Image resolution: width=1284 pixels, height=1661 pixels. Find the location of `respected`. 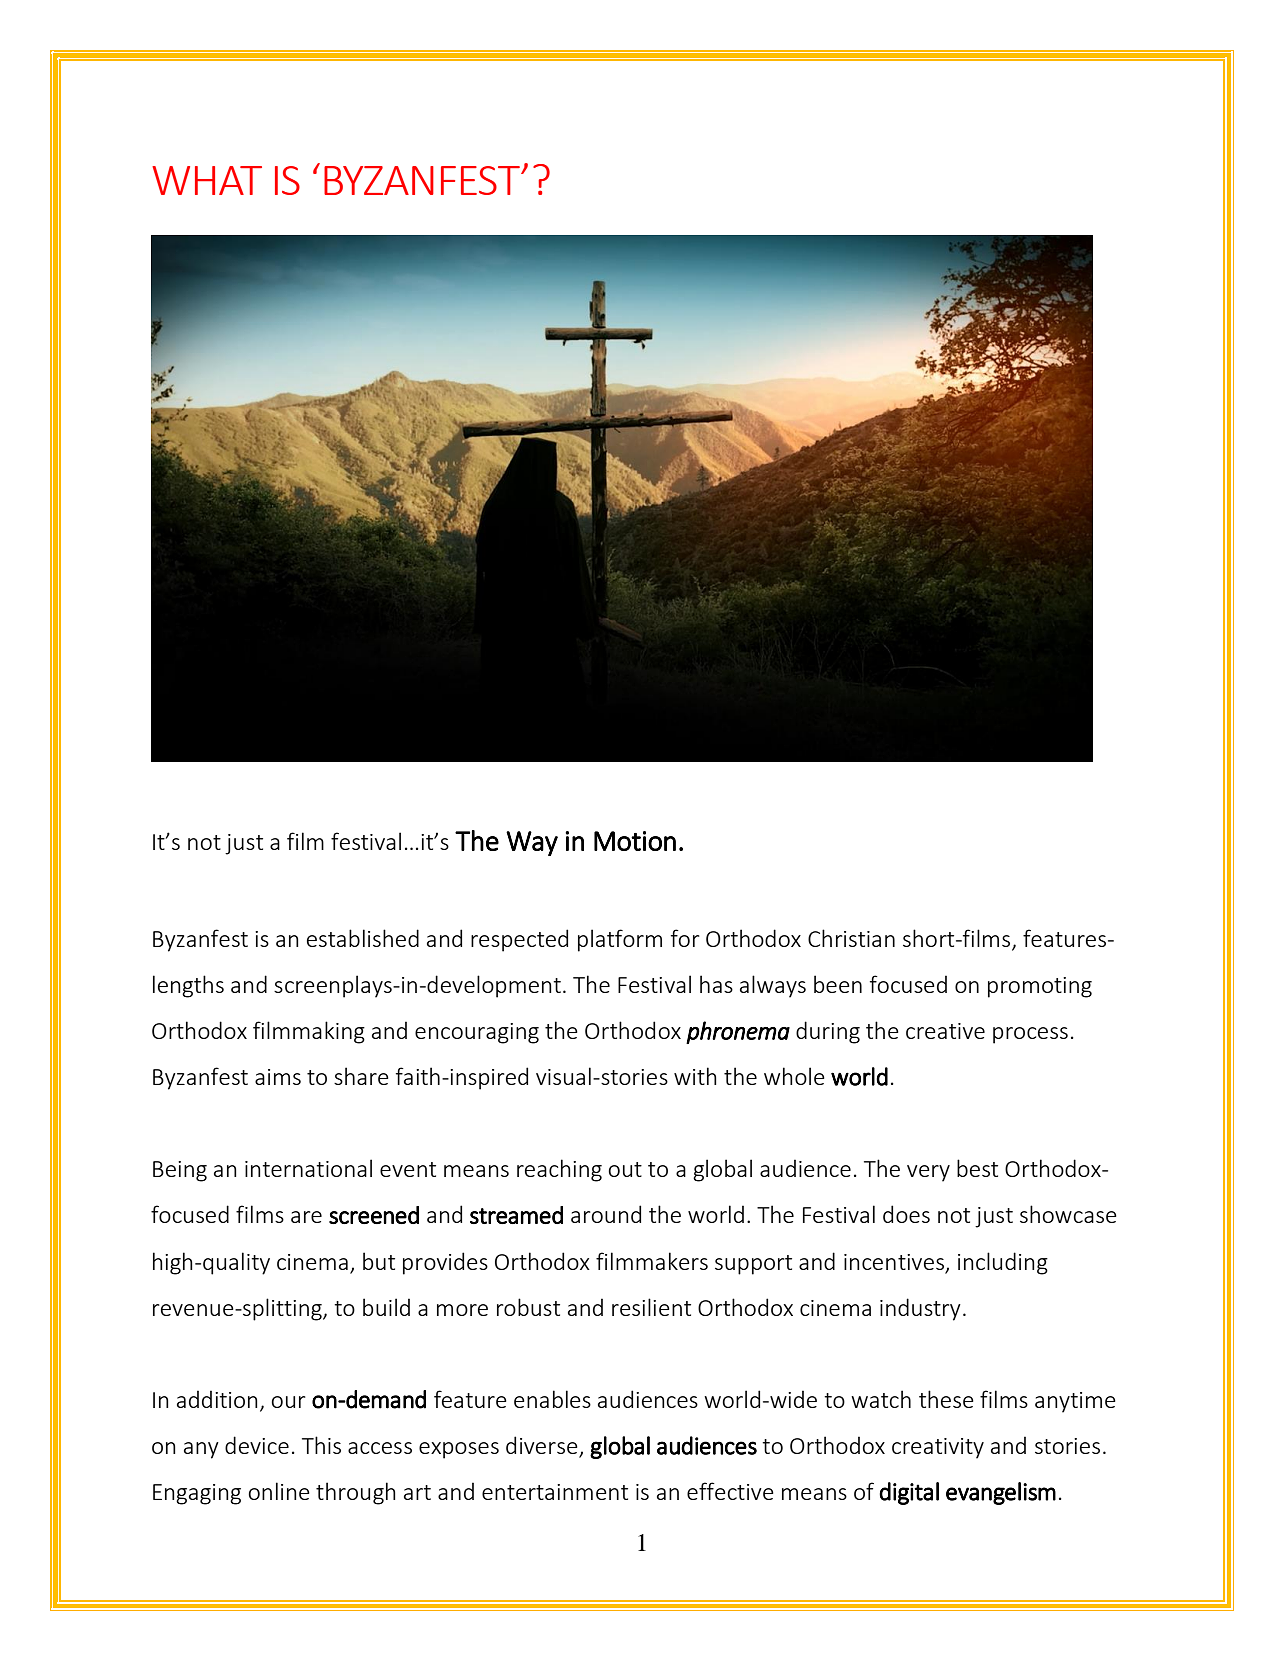

respected is located at coordinates (519, 940).
